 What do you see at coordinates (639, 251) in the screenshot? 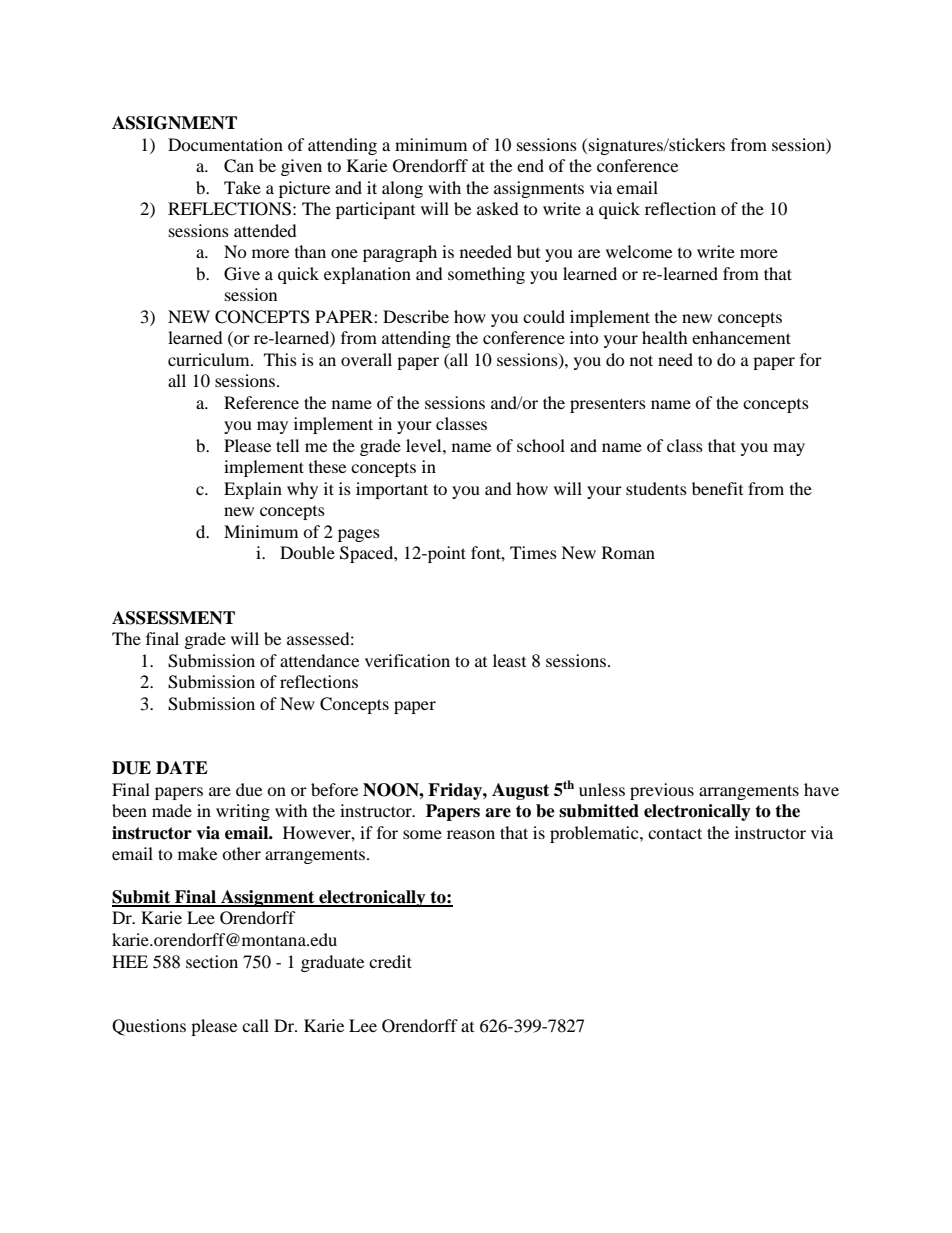
I see `welcome` at bounding box center [639, 251].
